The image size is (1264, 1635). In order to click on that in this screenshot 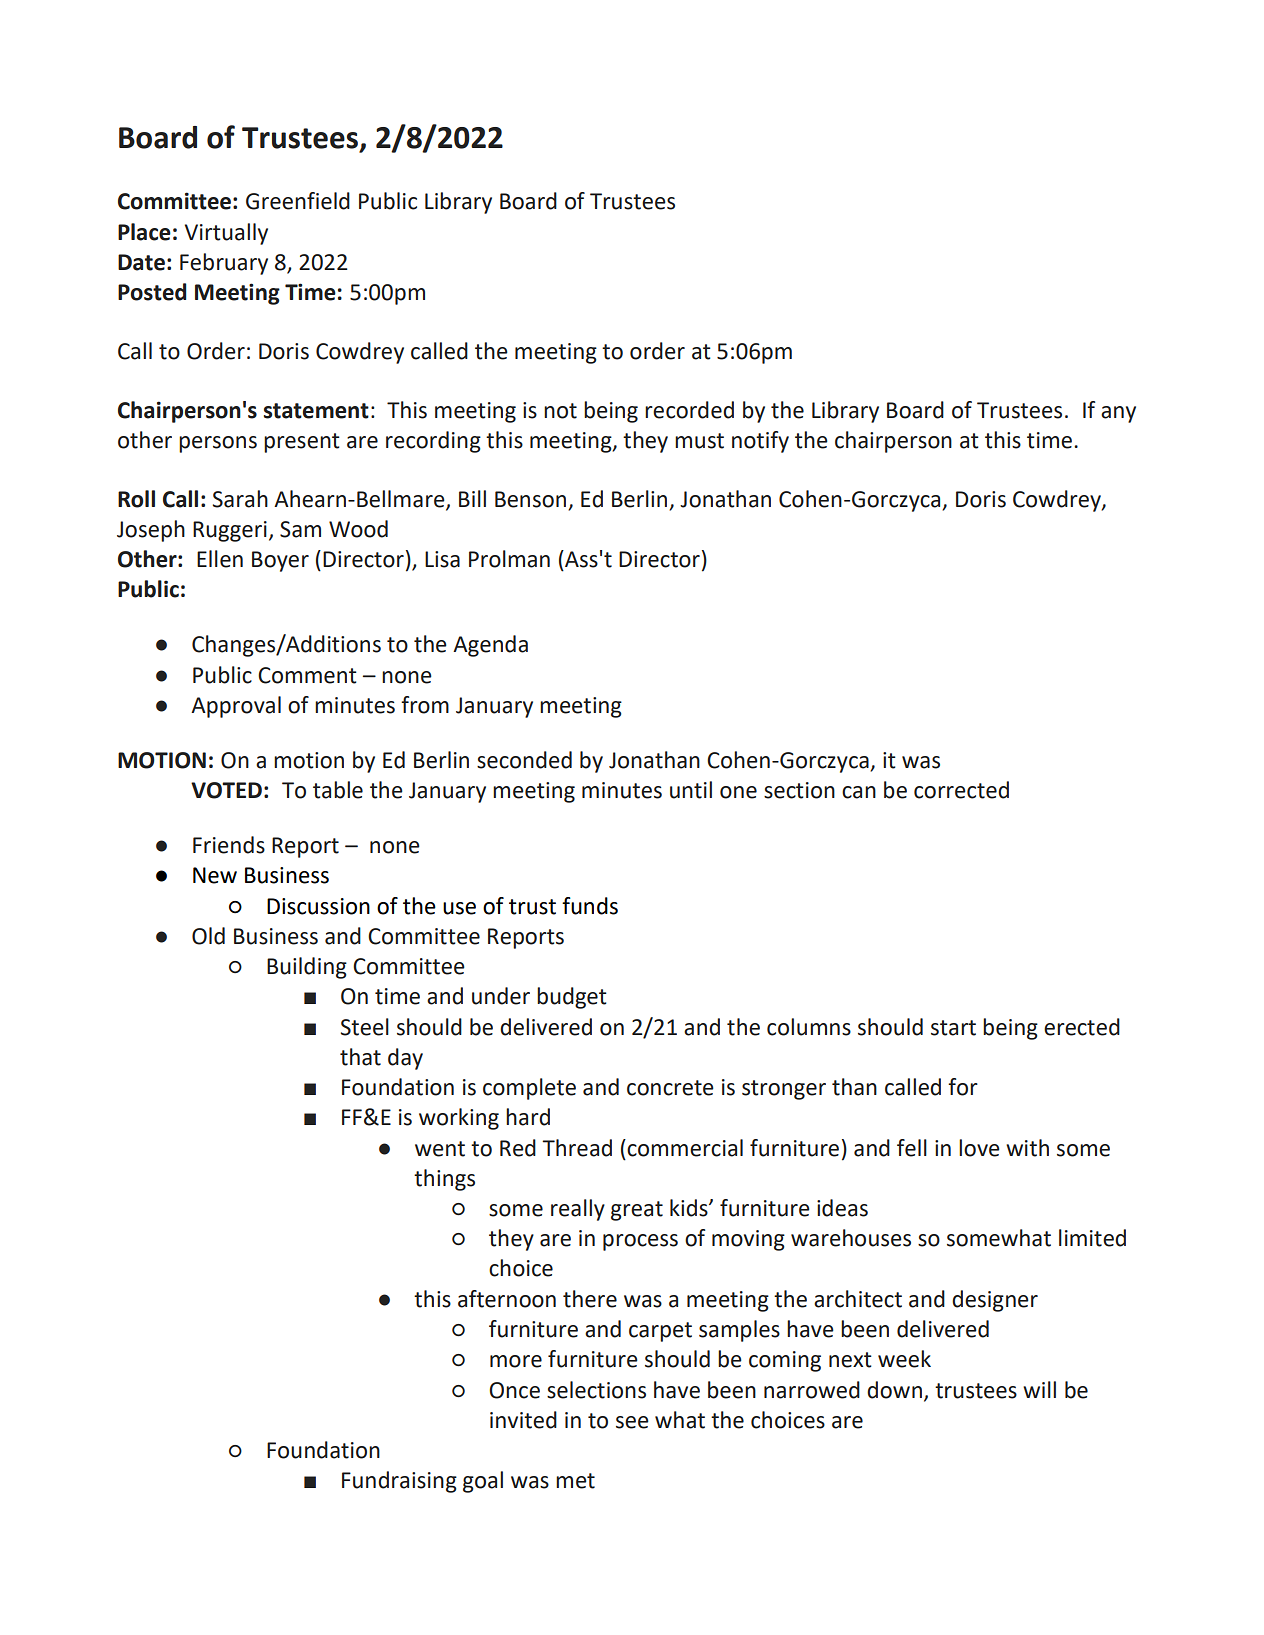, I will do `click(360, 1057)`.
